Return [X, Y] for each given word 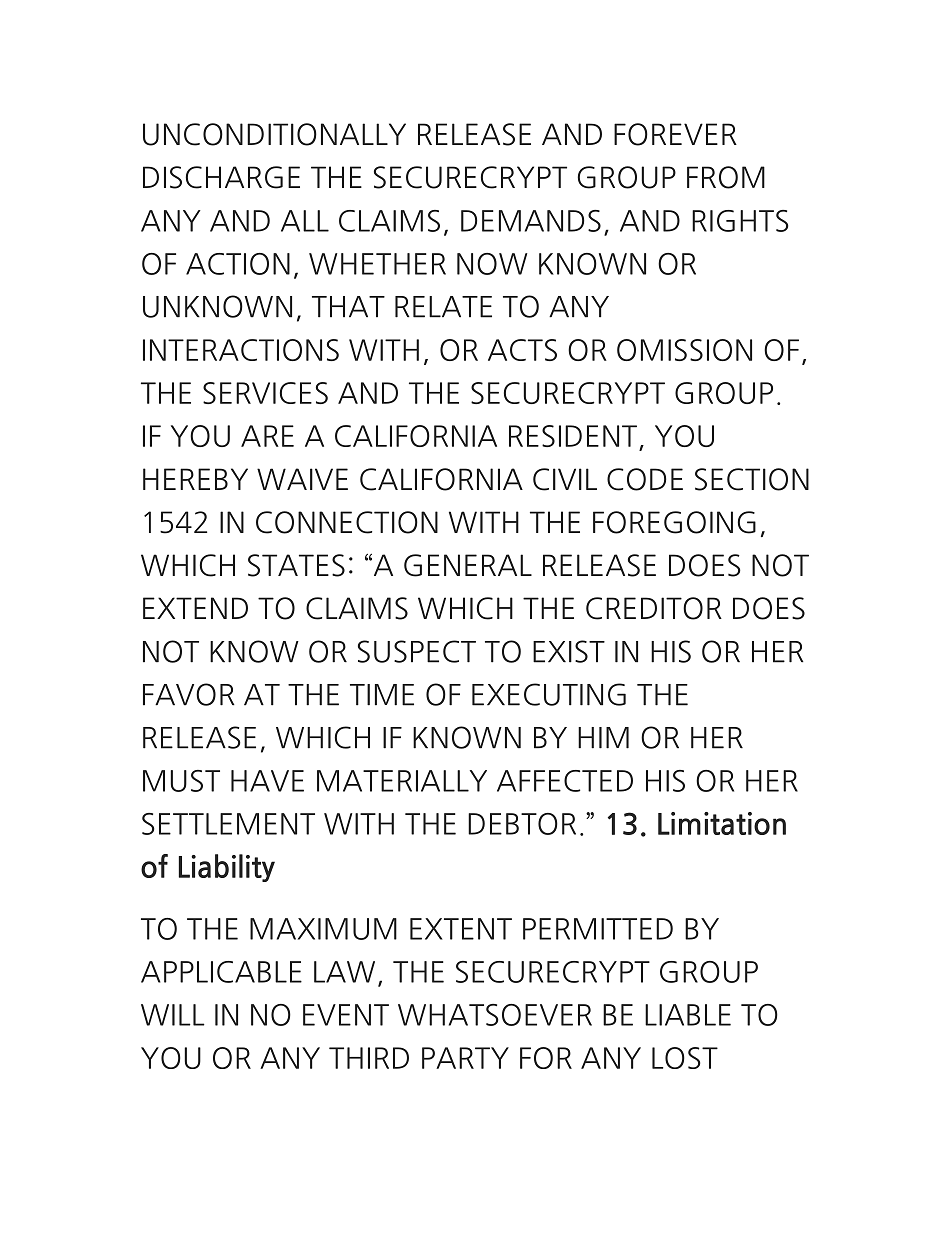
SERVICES [265, 393]
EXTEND [195, 608]
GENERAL [468, 565]
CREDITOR [654, 608]
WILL [173, 1015]
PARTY [465, 1058]
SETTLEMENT [228, 824]
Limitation [722, 823]
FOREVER [675, 134]
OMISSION [684, 350]
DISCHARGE [221, 177]
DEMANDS [531, 221]
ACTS [522, 350]
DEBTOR [522, 824]
